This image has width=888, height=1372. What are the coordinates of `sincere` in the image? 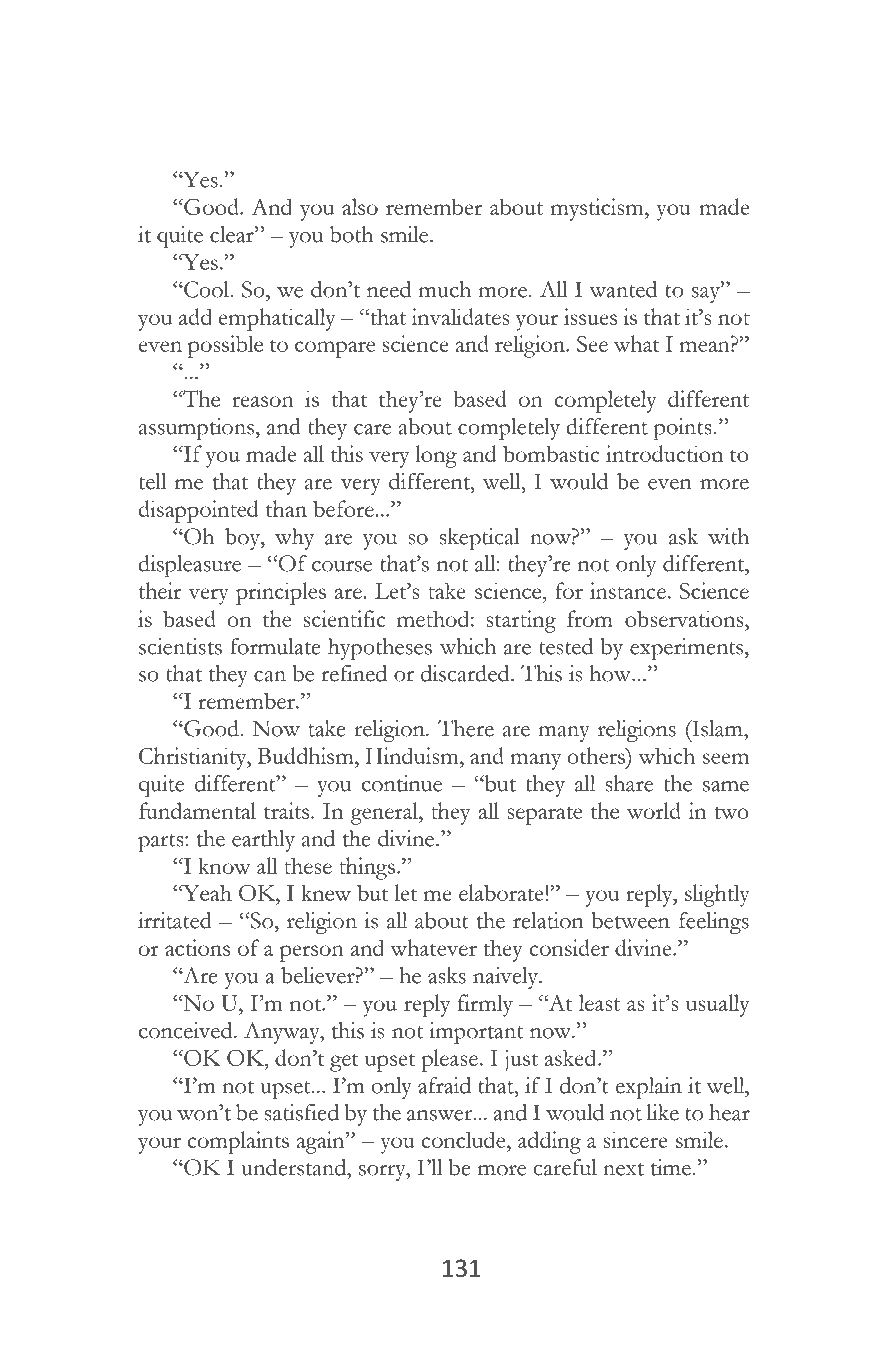 It's located at (636, 1139).
